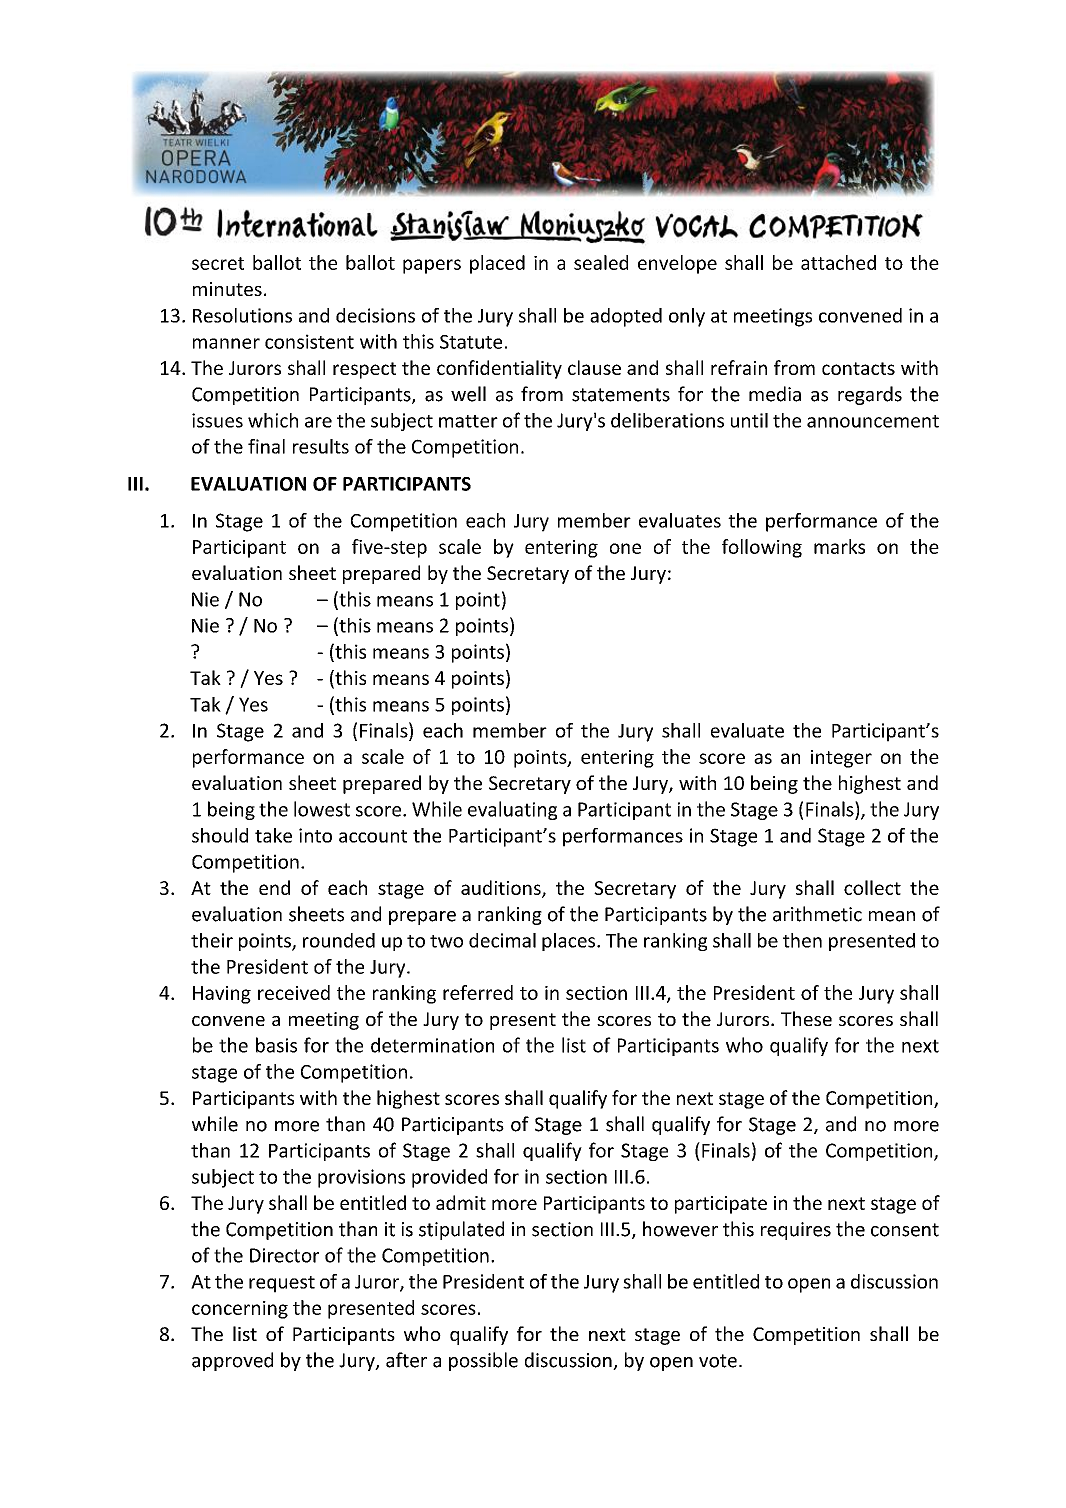  I want to click on marks, so click(839, 546).
